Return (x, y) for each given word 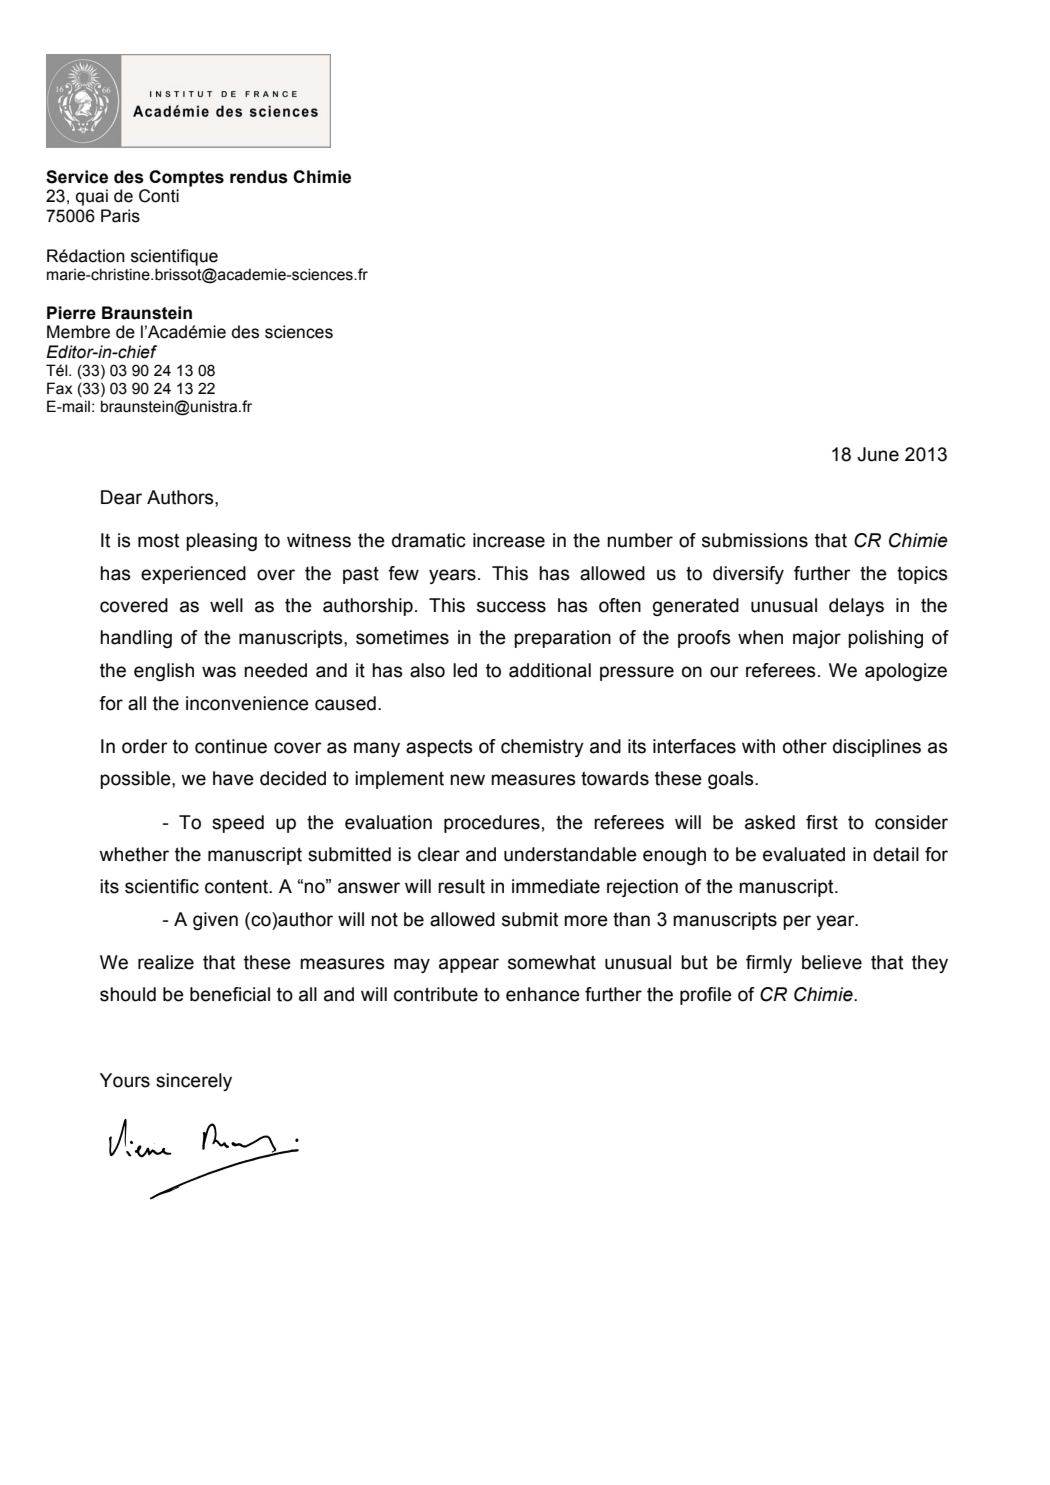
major (817, 639)
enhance (543, 994)
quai (92, 197)
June (878, 454)
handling (136, 639)
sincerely (194, 1082)
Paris (120, 216)
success (511, 607)
